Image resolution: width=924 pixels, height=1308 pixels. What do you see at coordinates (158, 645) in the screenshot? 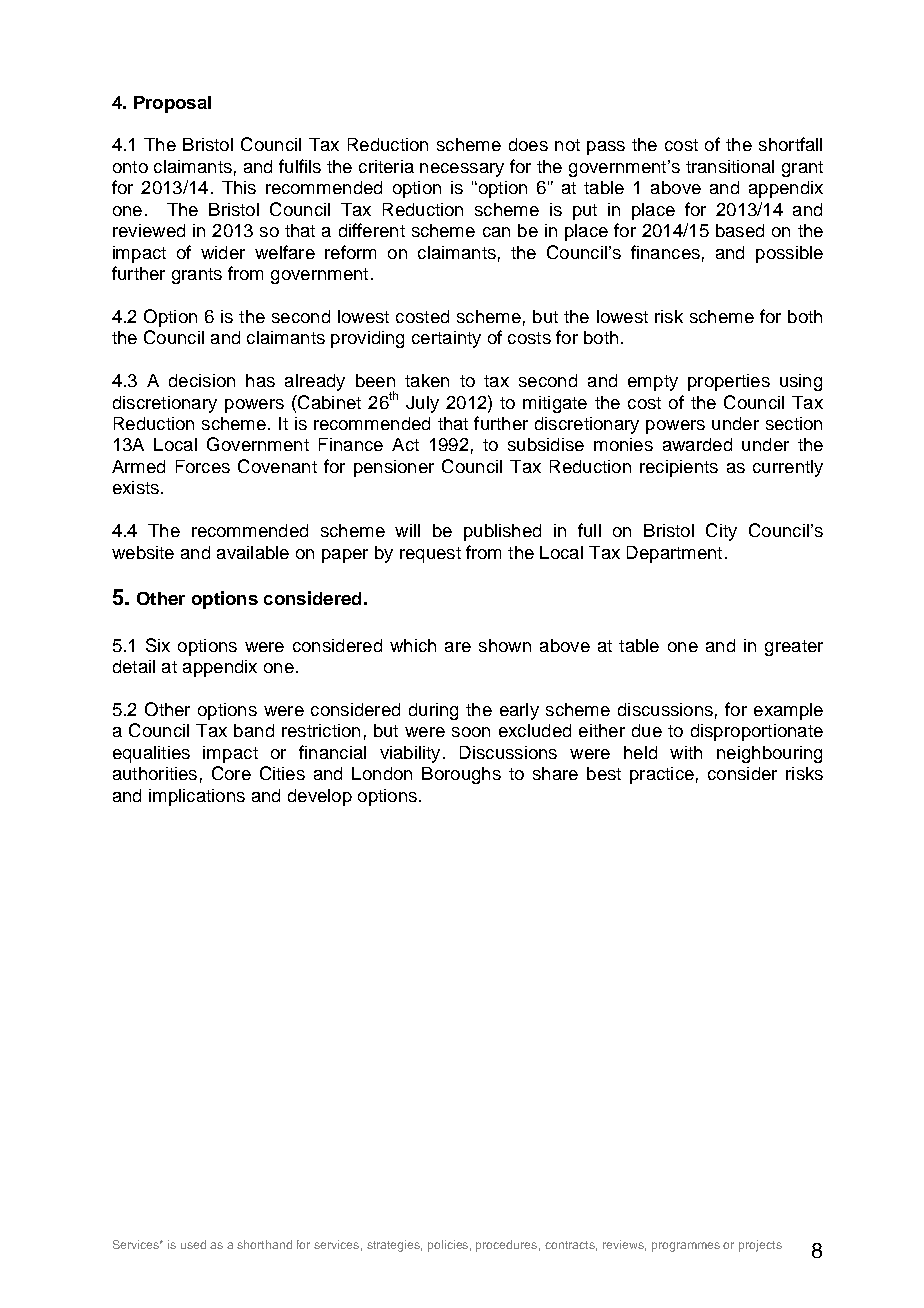
I see `Six` at bounding box center [158, 645].
